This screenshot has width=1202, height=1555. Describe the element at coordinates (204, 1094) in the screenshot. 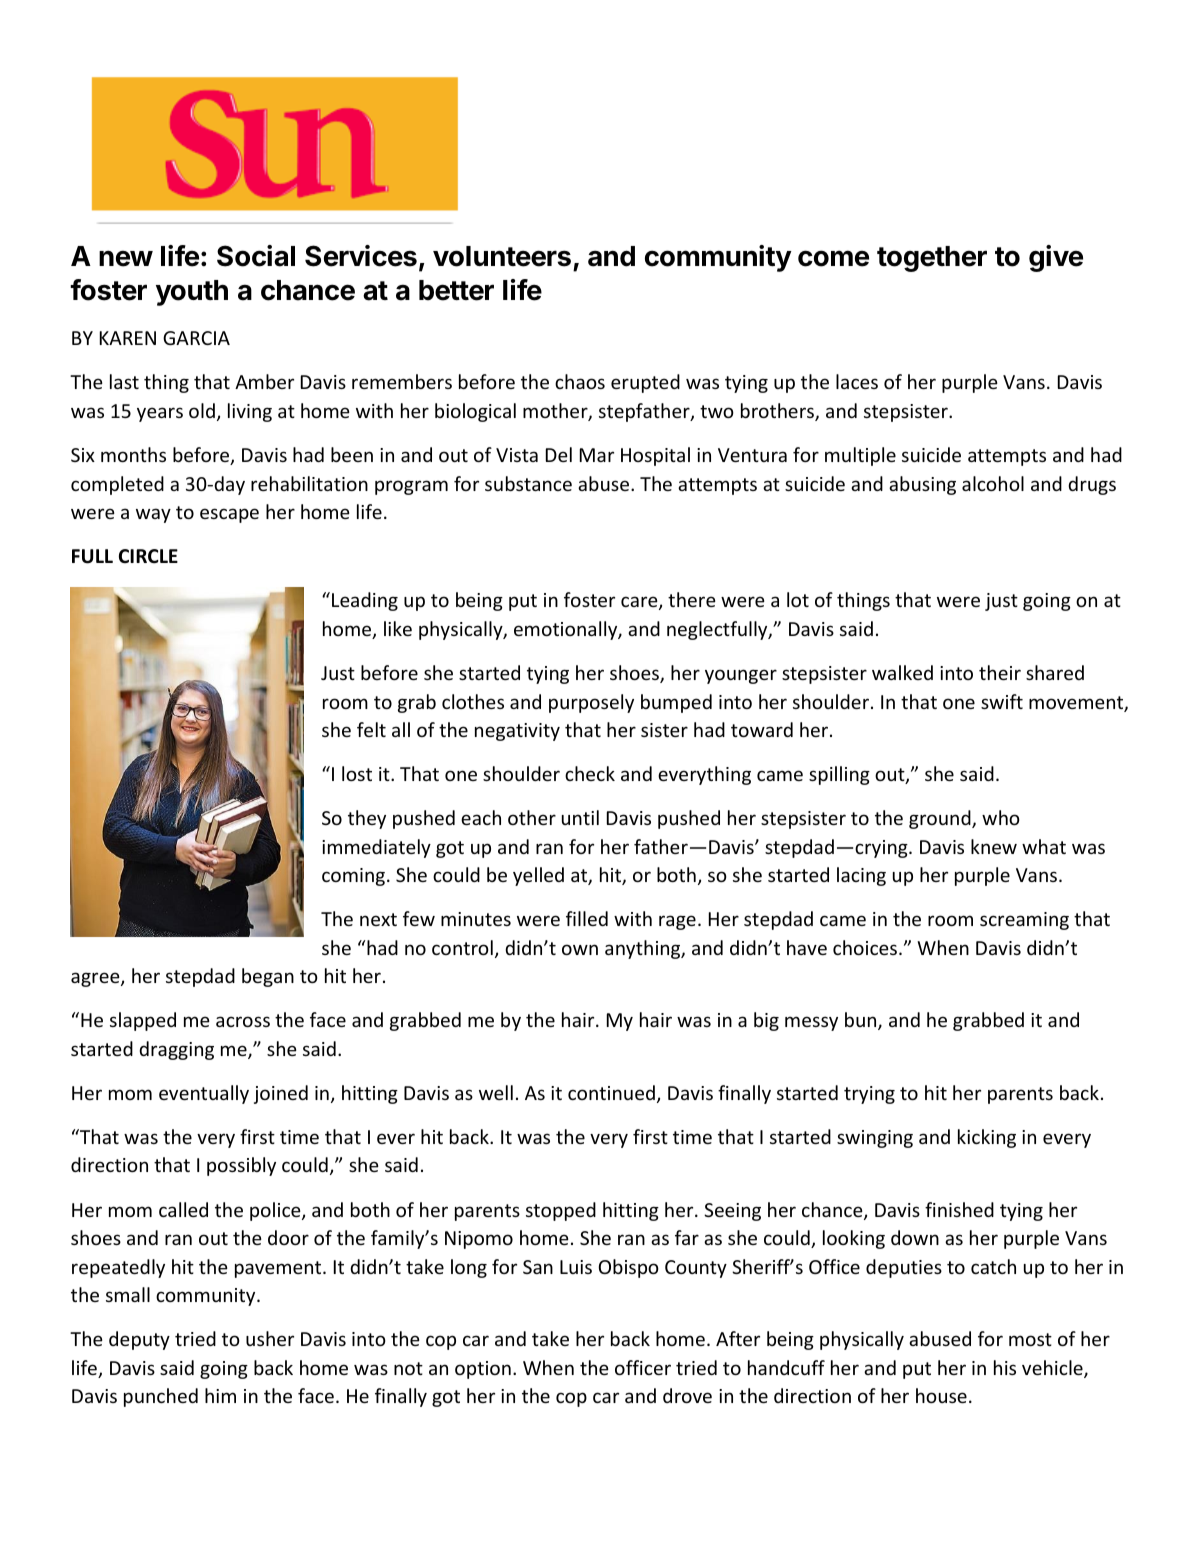

I see `eventually` at that location.
